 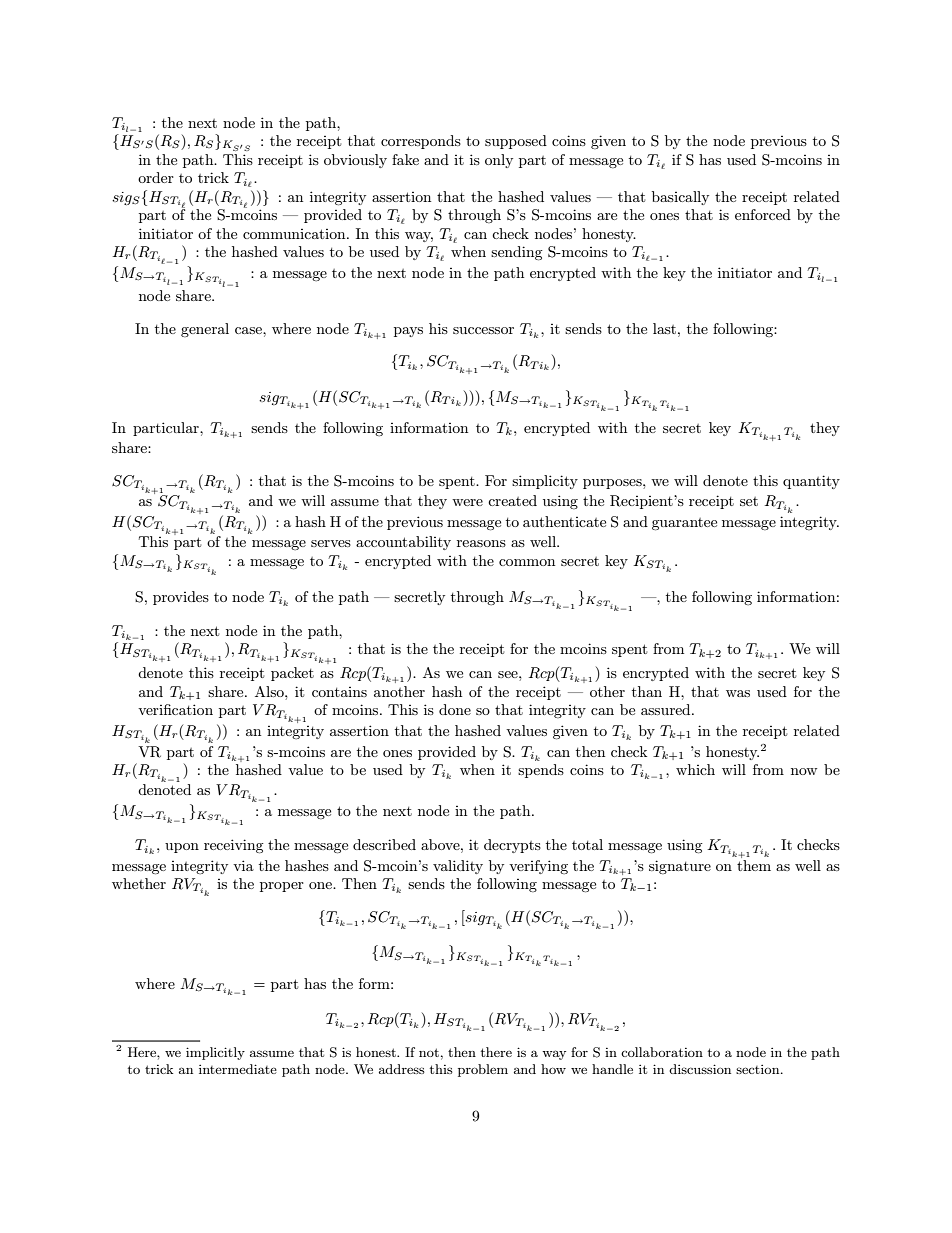 I want to click on validity, so click(x=458, y=867).
